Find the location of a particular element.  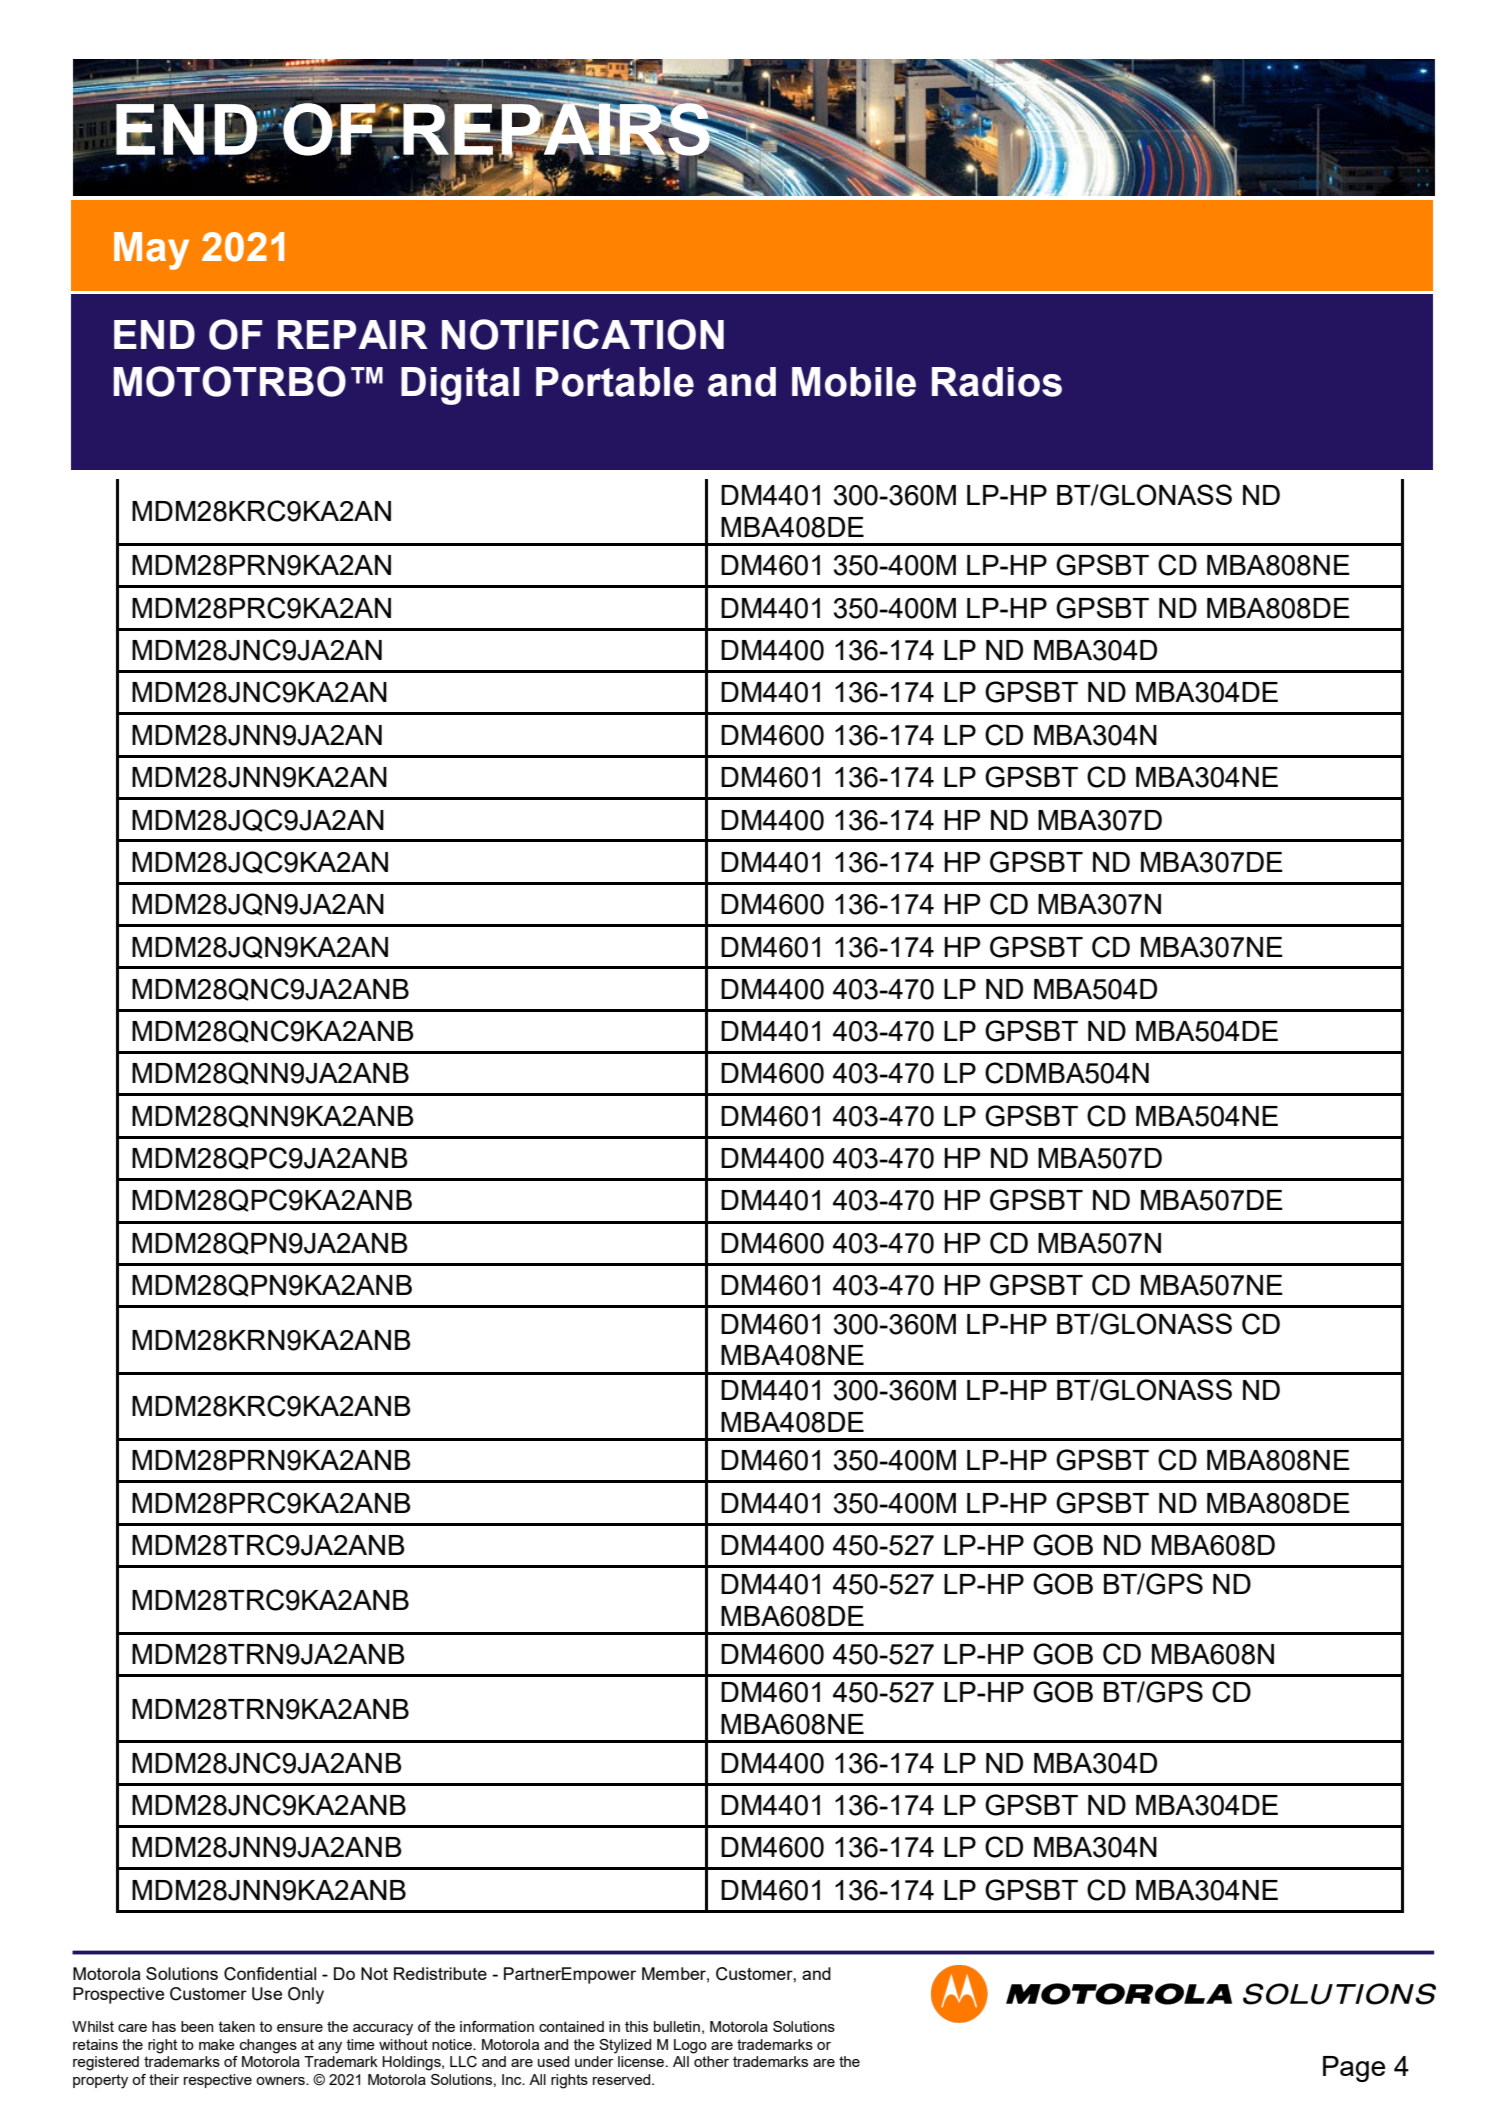

Confidential is located at coordinates (270, 1974).
